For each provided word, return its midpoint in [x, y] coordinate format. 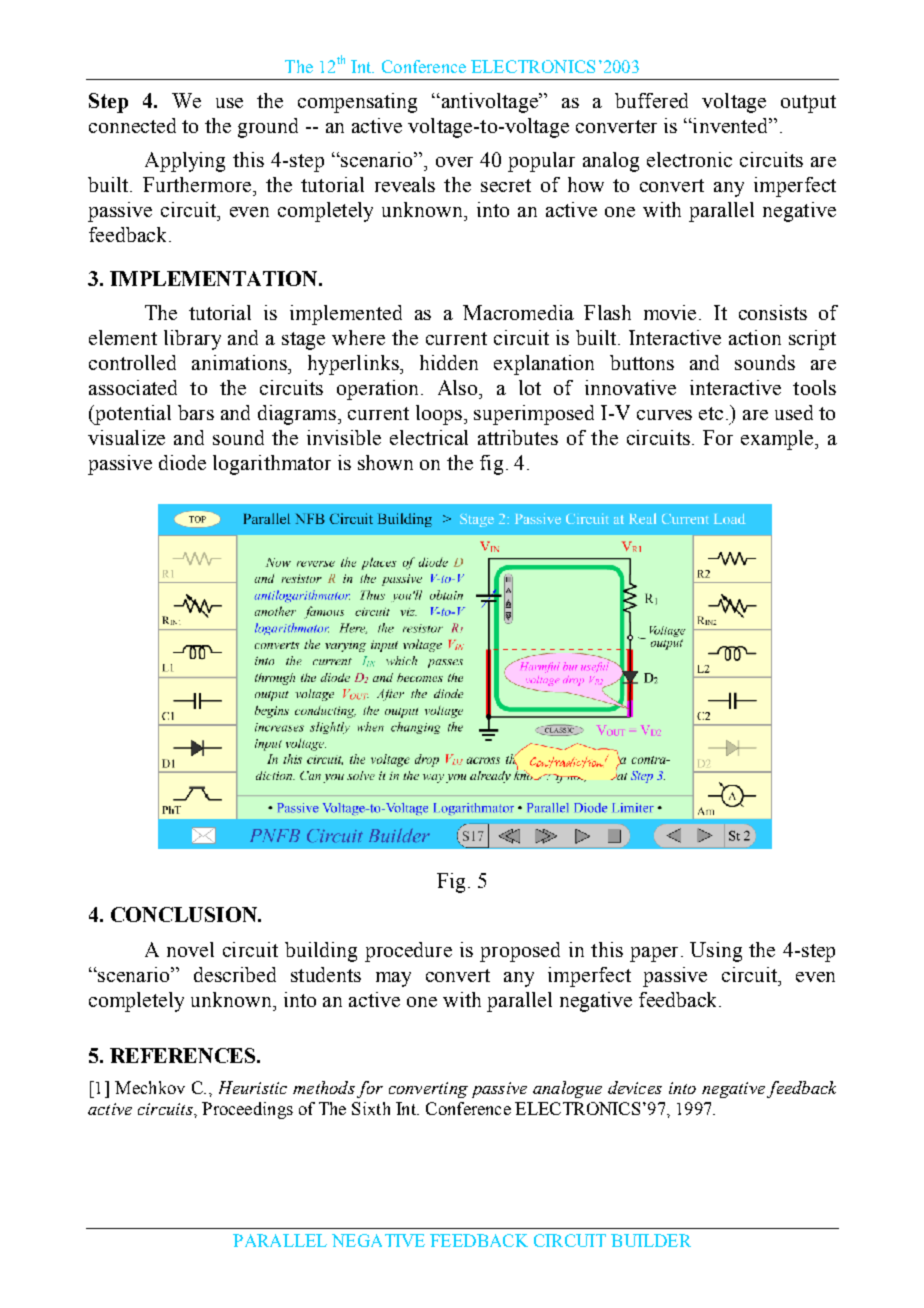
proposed [520, 952]
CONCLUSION [185, 914]
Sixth [371, 1108]
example [778, 440]
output [808, 104]
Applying [185, 162]
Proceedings [247, 1110]
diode [182, 462]
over [454, 162]
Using [716, 952]
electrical [429, 437]
